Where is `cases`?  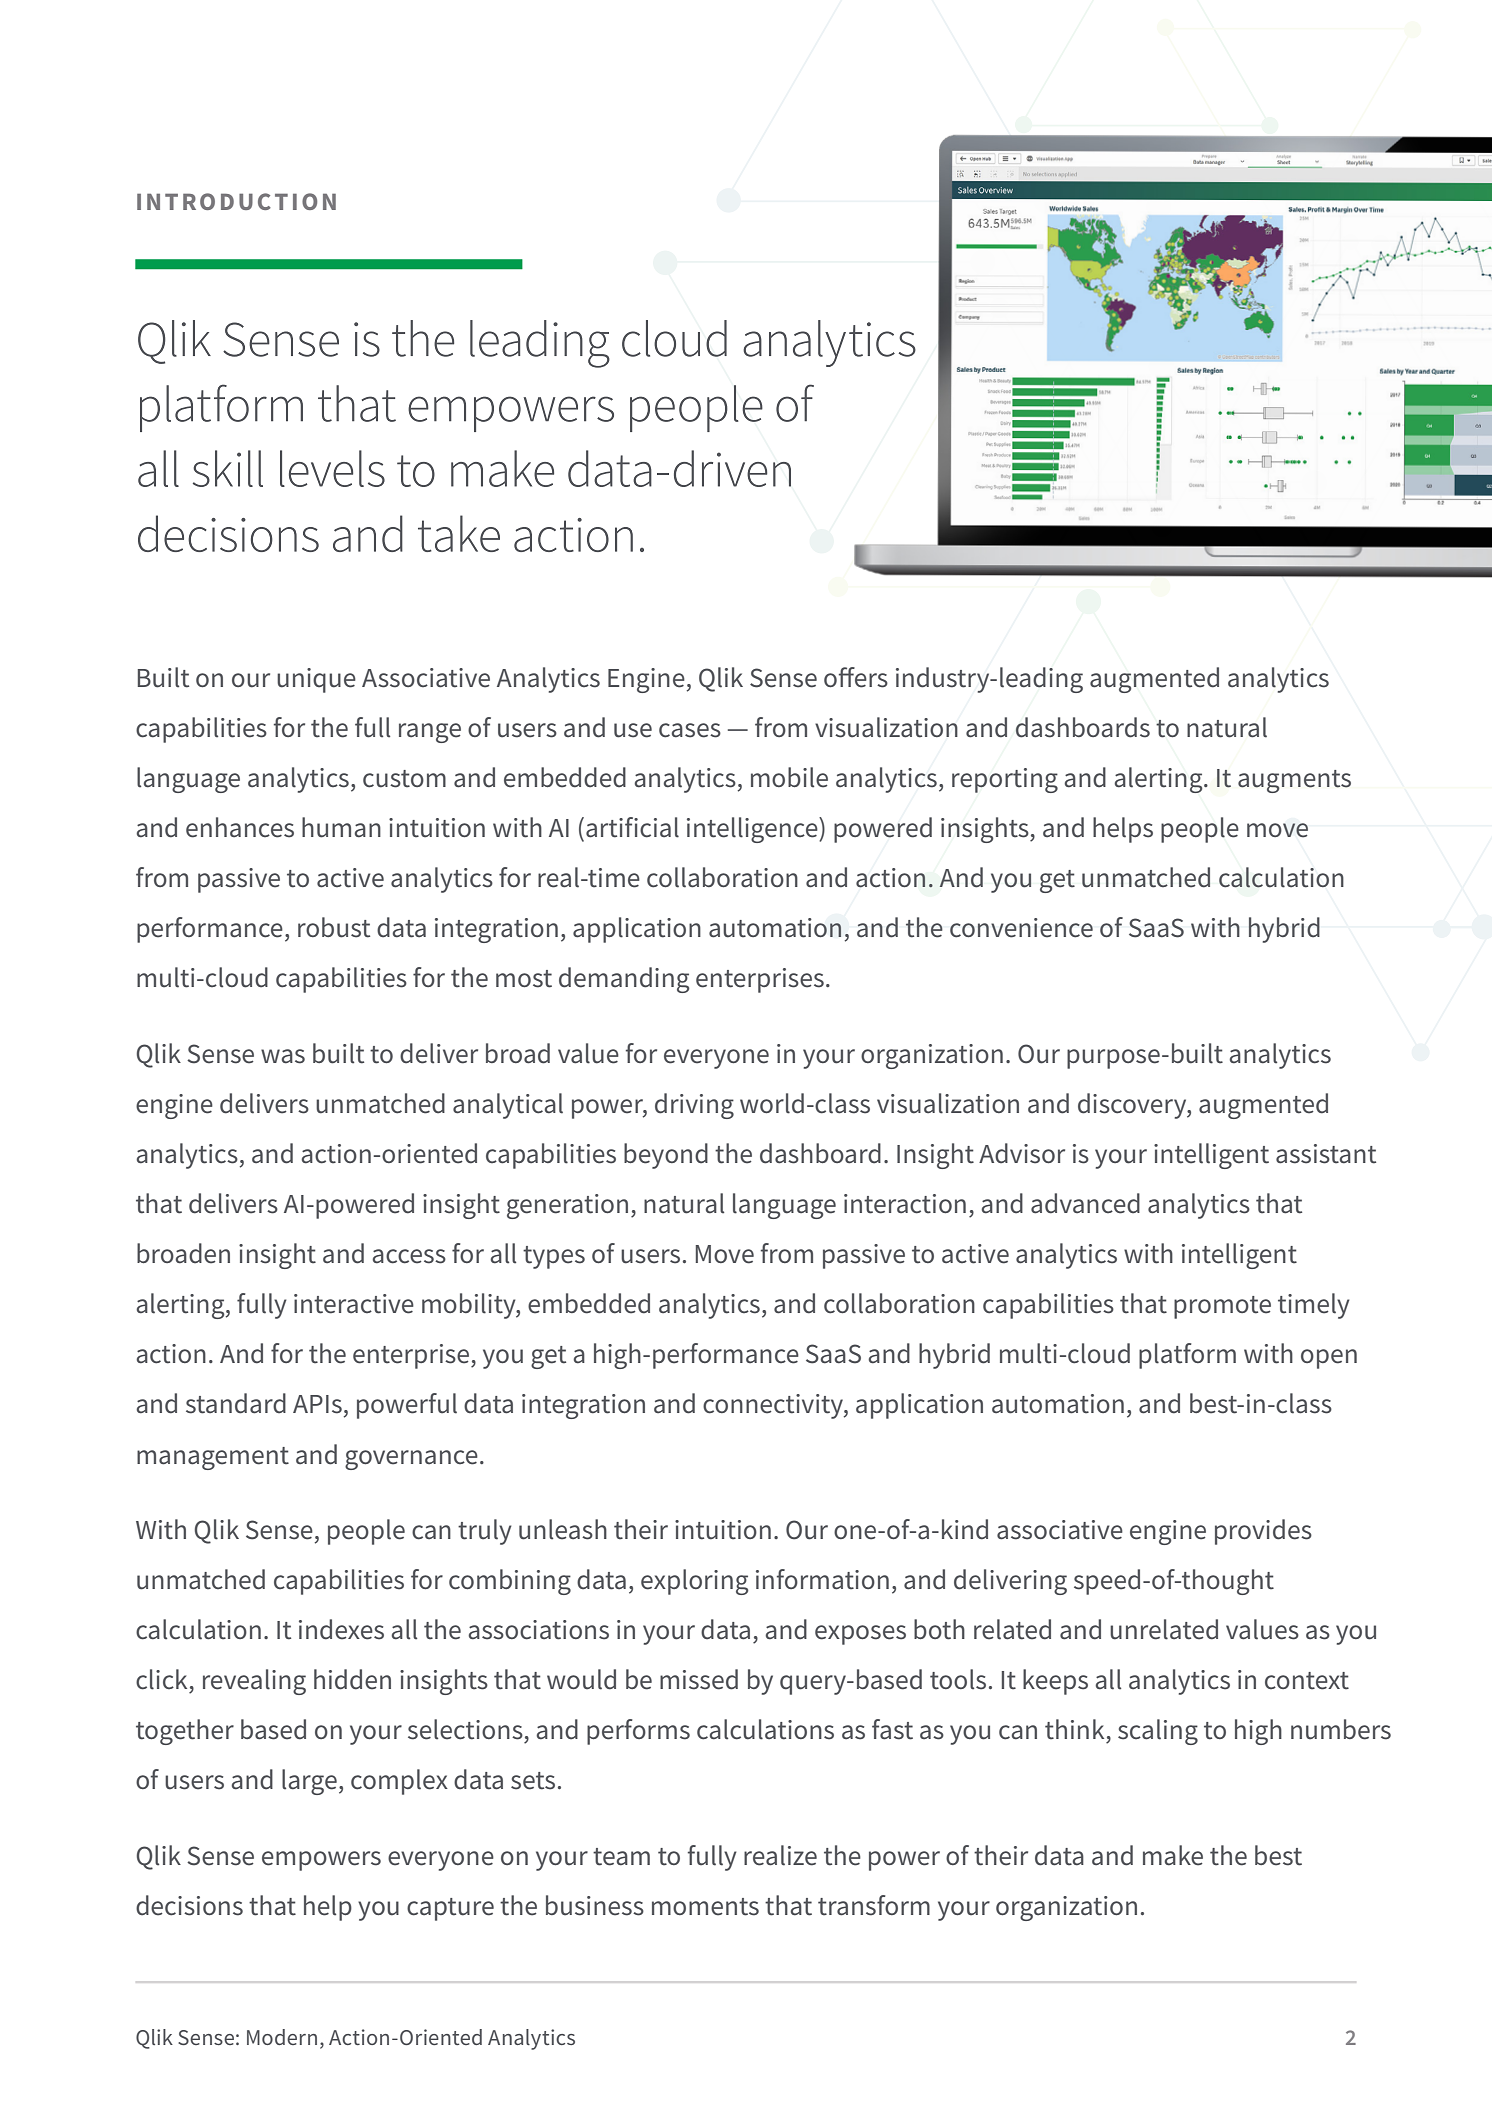
cases is located at coordinates (690, 730).
